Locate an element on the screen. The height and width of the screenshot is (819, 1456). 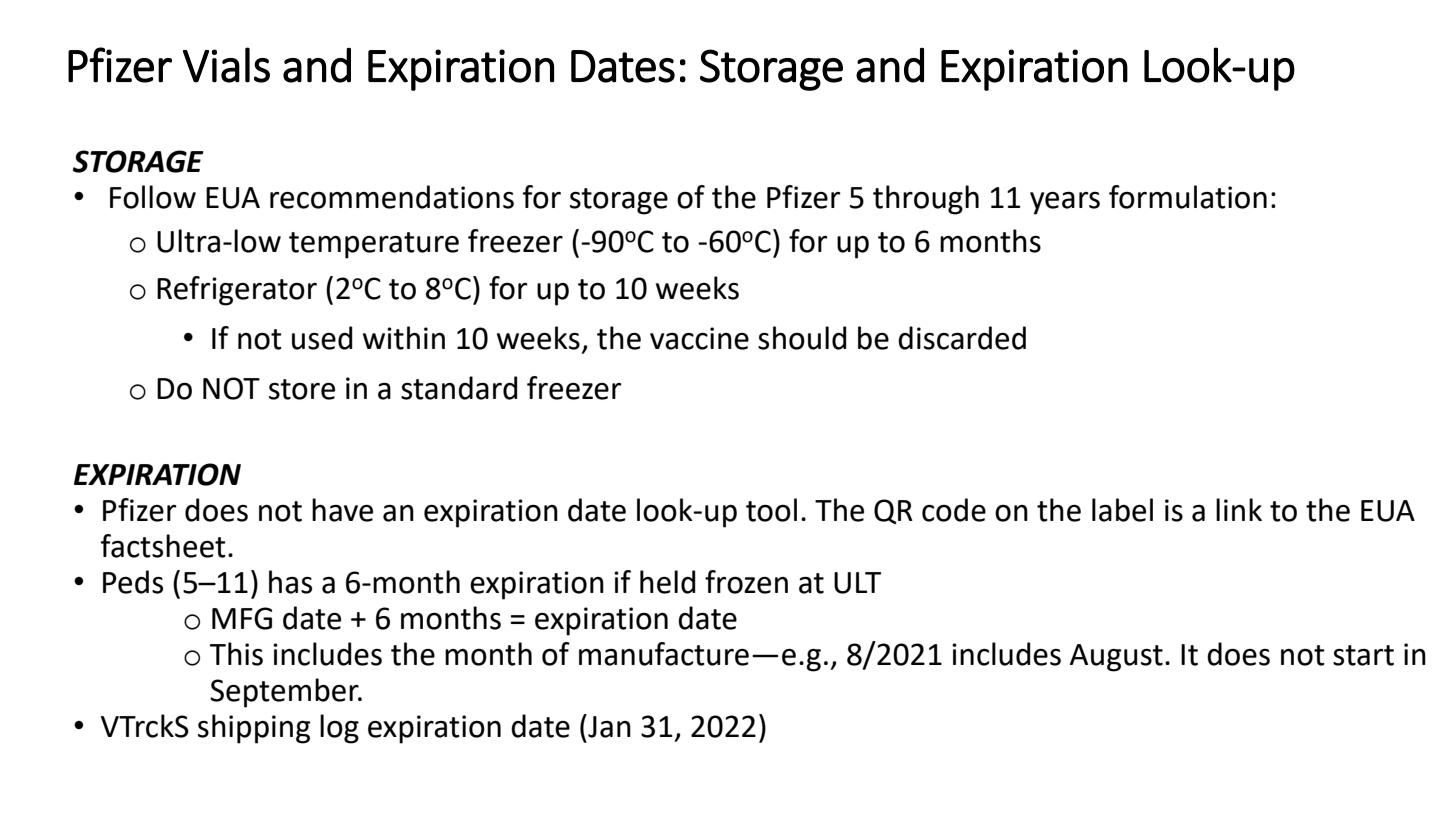
Jan is located at coordinates (608, 726).
